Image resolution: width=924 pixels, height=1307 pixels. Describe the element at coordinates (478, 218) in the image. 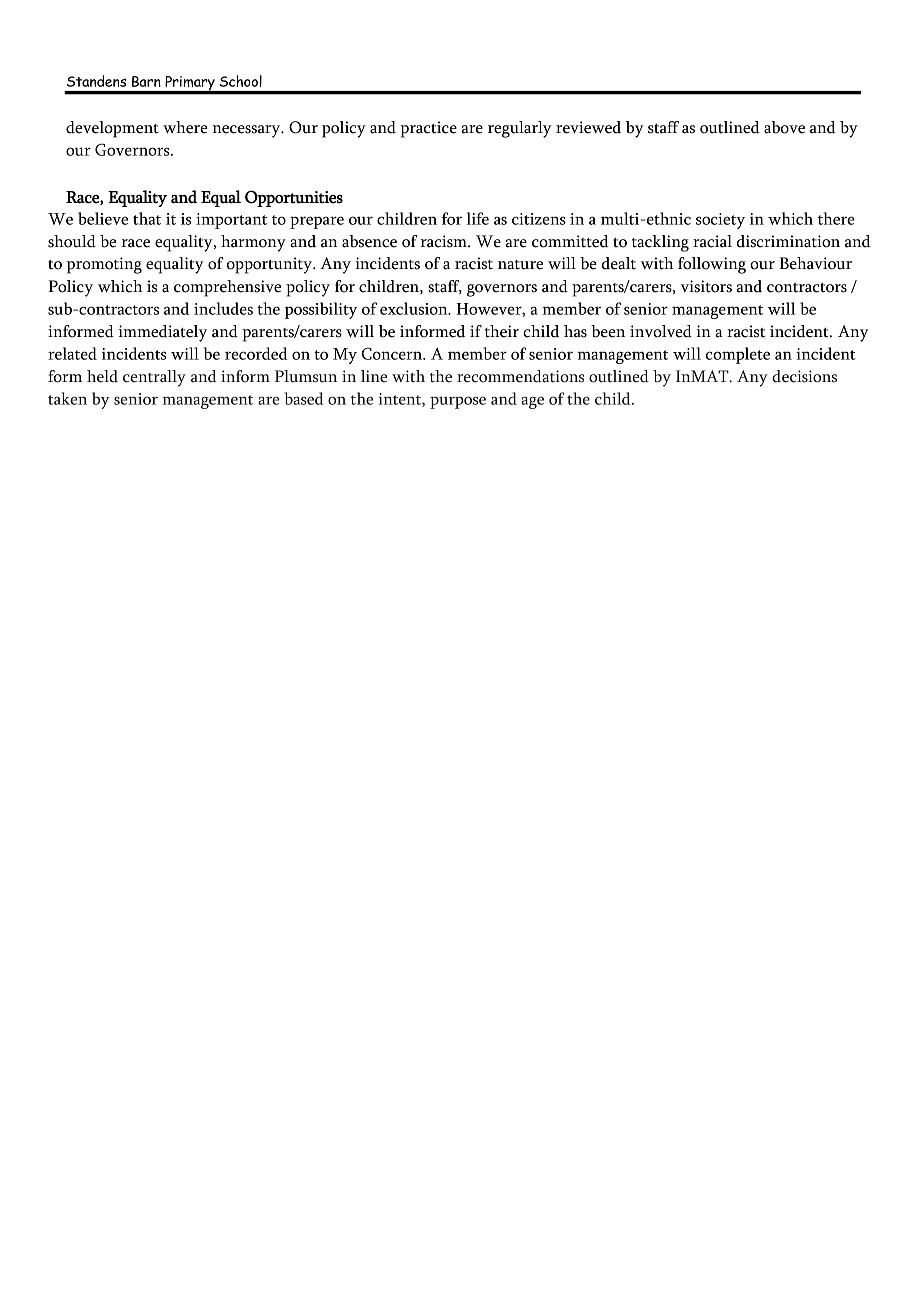

I see `life` at that location.
